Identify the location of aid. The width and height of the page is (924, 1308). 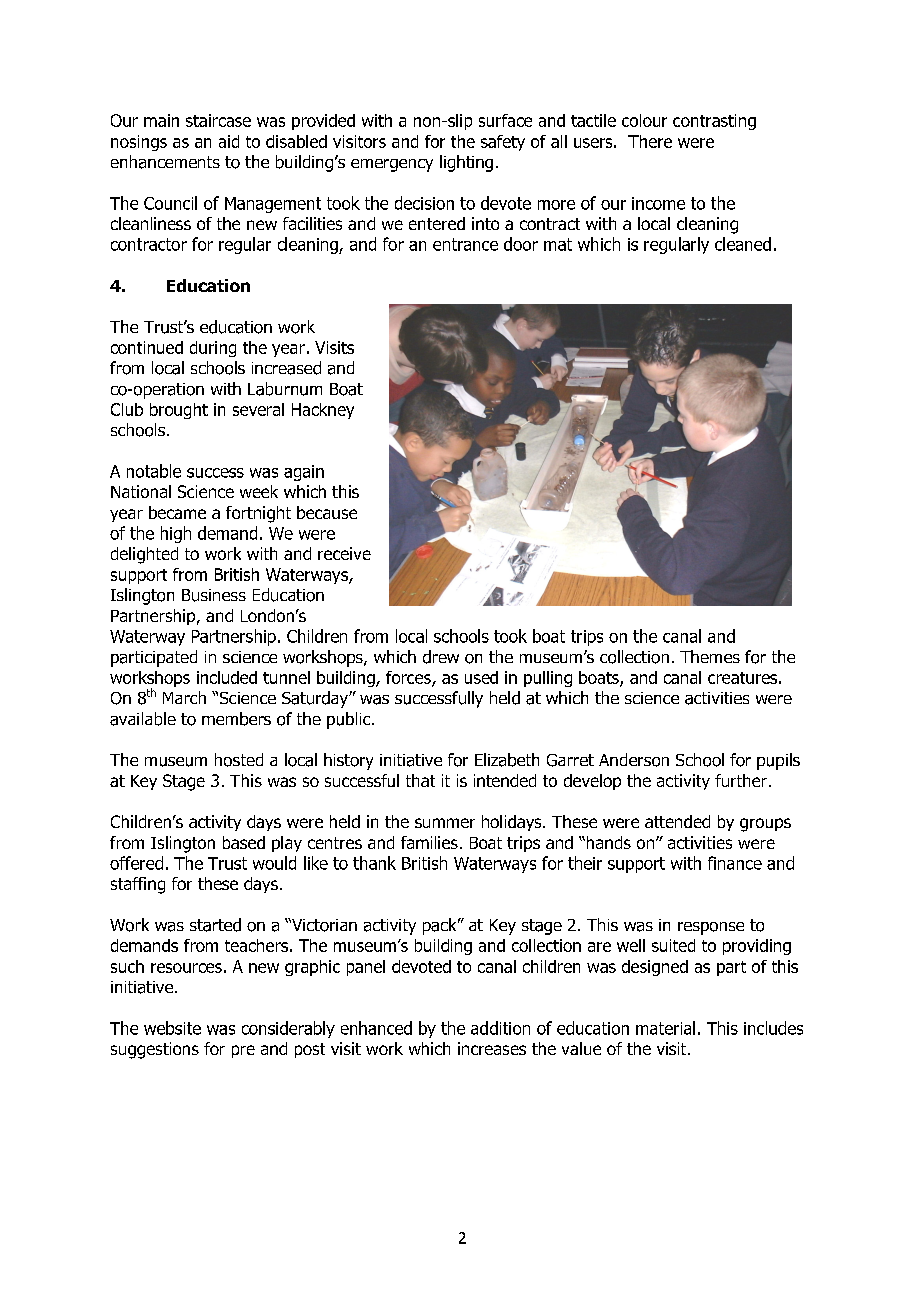
(229, 141).
